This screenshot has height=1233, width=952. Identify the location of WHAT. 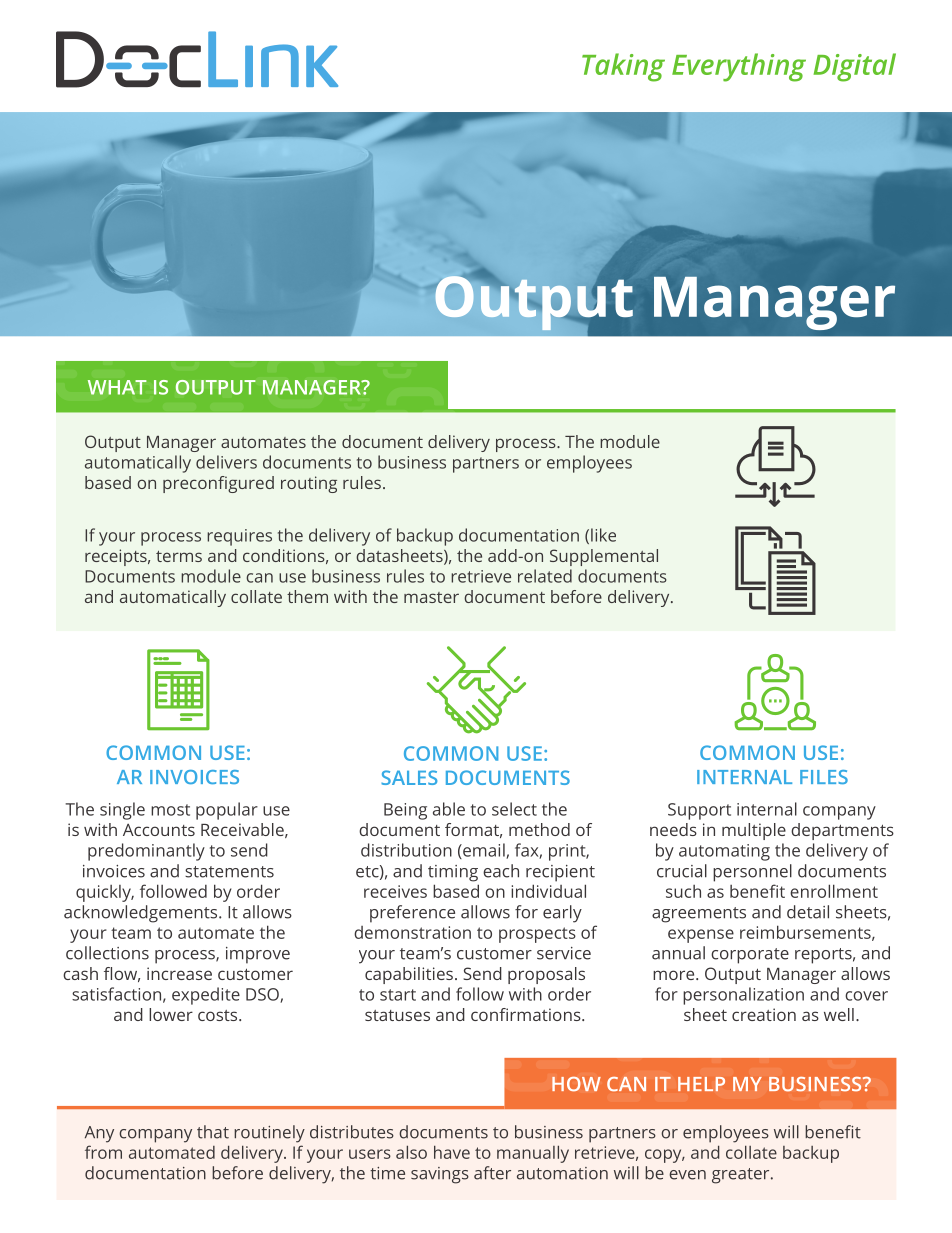
(117, 387).
